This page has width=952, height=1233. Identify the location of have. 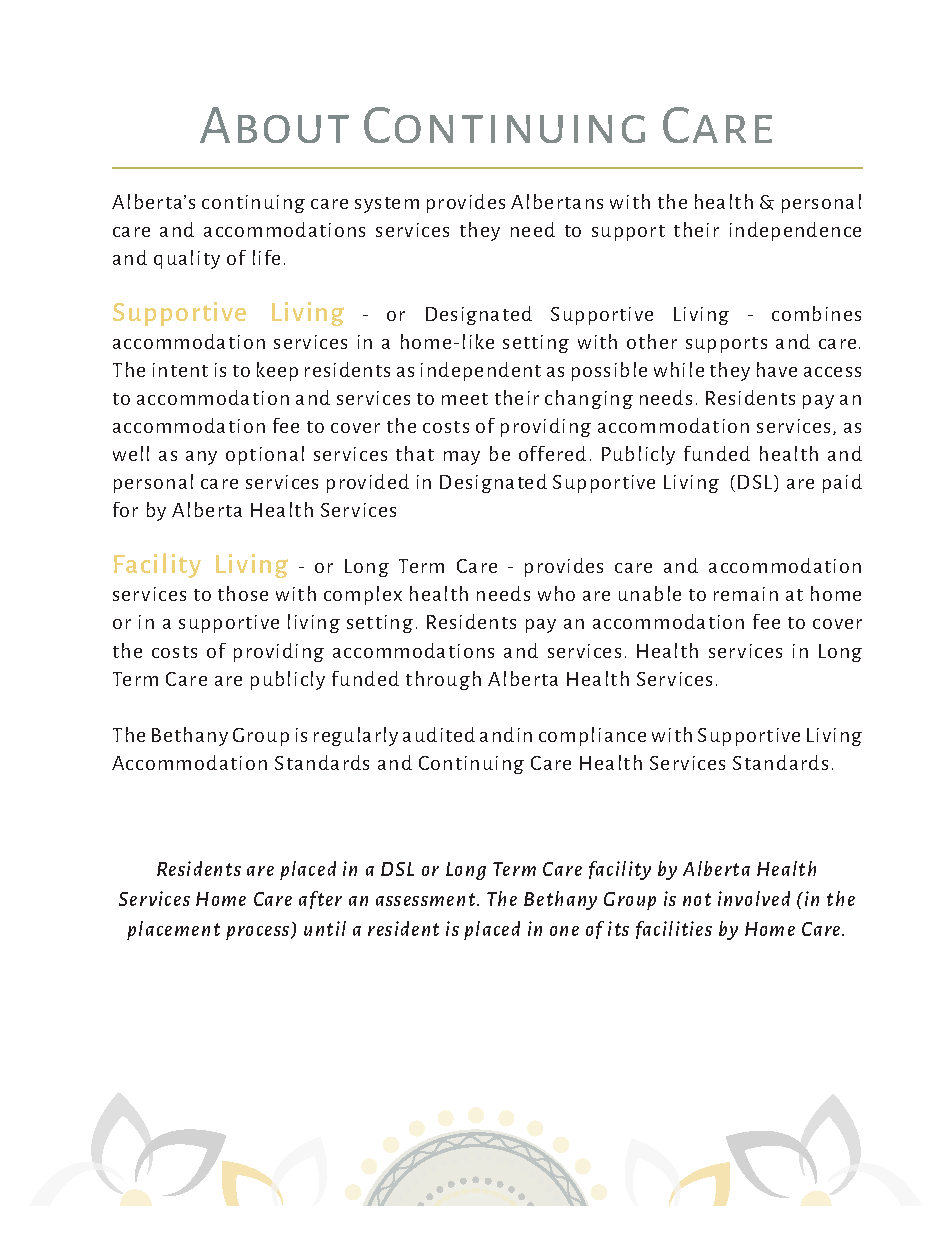
(777, 369).
